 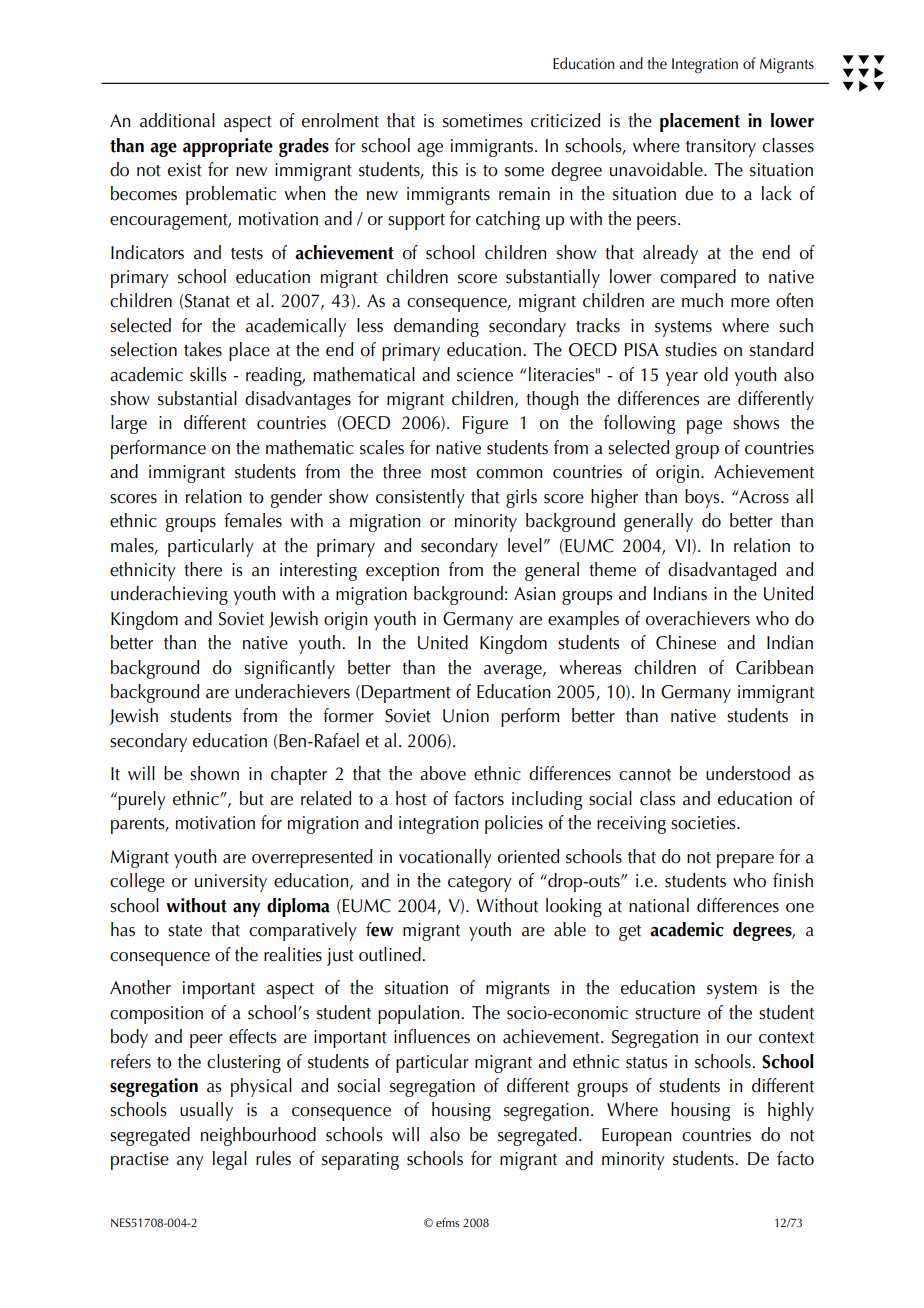 What do you see at coordinates (228, 147) in the screenshot?
I see `appropriate` at bounding box center [228, 147].
